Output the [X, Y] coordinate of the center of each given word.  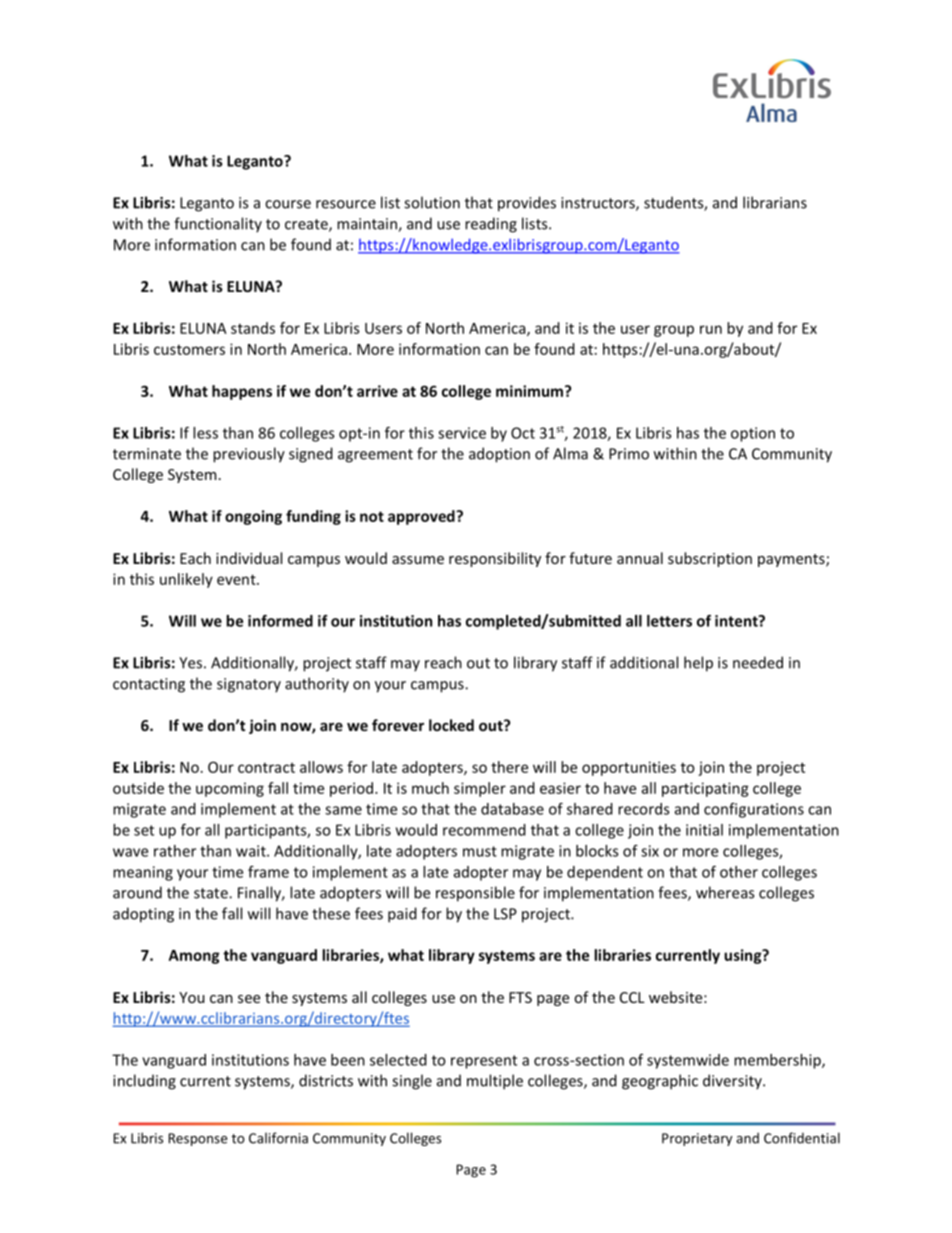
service [462, 433]
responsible [475, 894]
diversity [733, 1082]
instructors [599, 204]
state [212, 893]
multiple [495, 1082]
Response [198, 1139]
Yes [190, 663]
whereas [725, 892]
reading [491, 225]
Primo [629, 454]
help [698, 664]
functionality [218, 225]
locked [451, 725]
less [205, 433]
